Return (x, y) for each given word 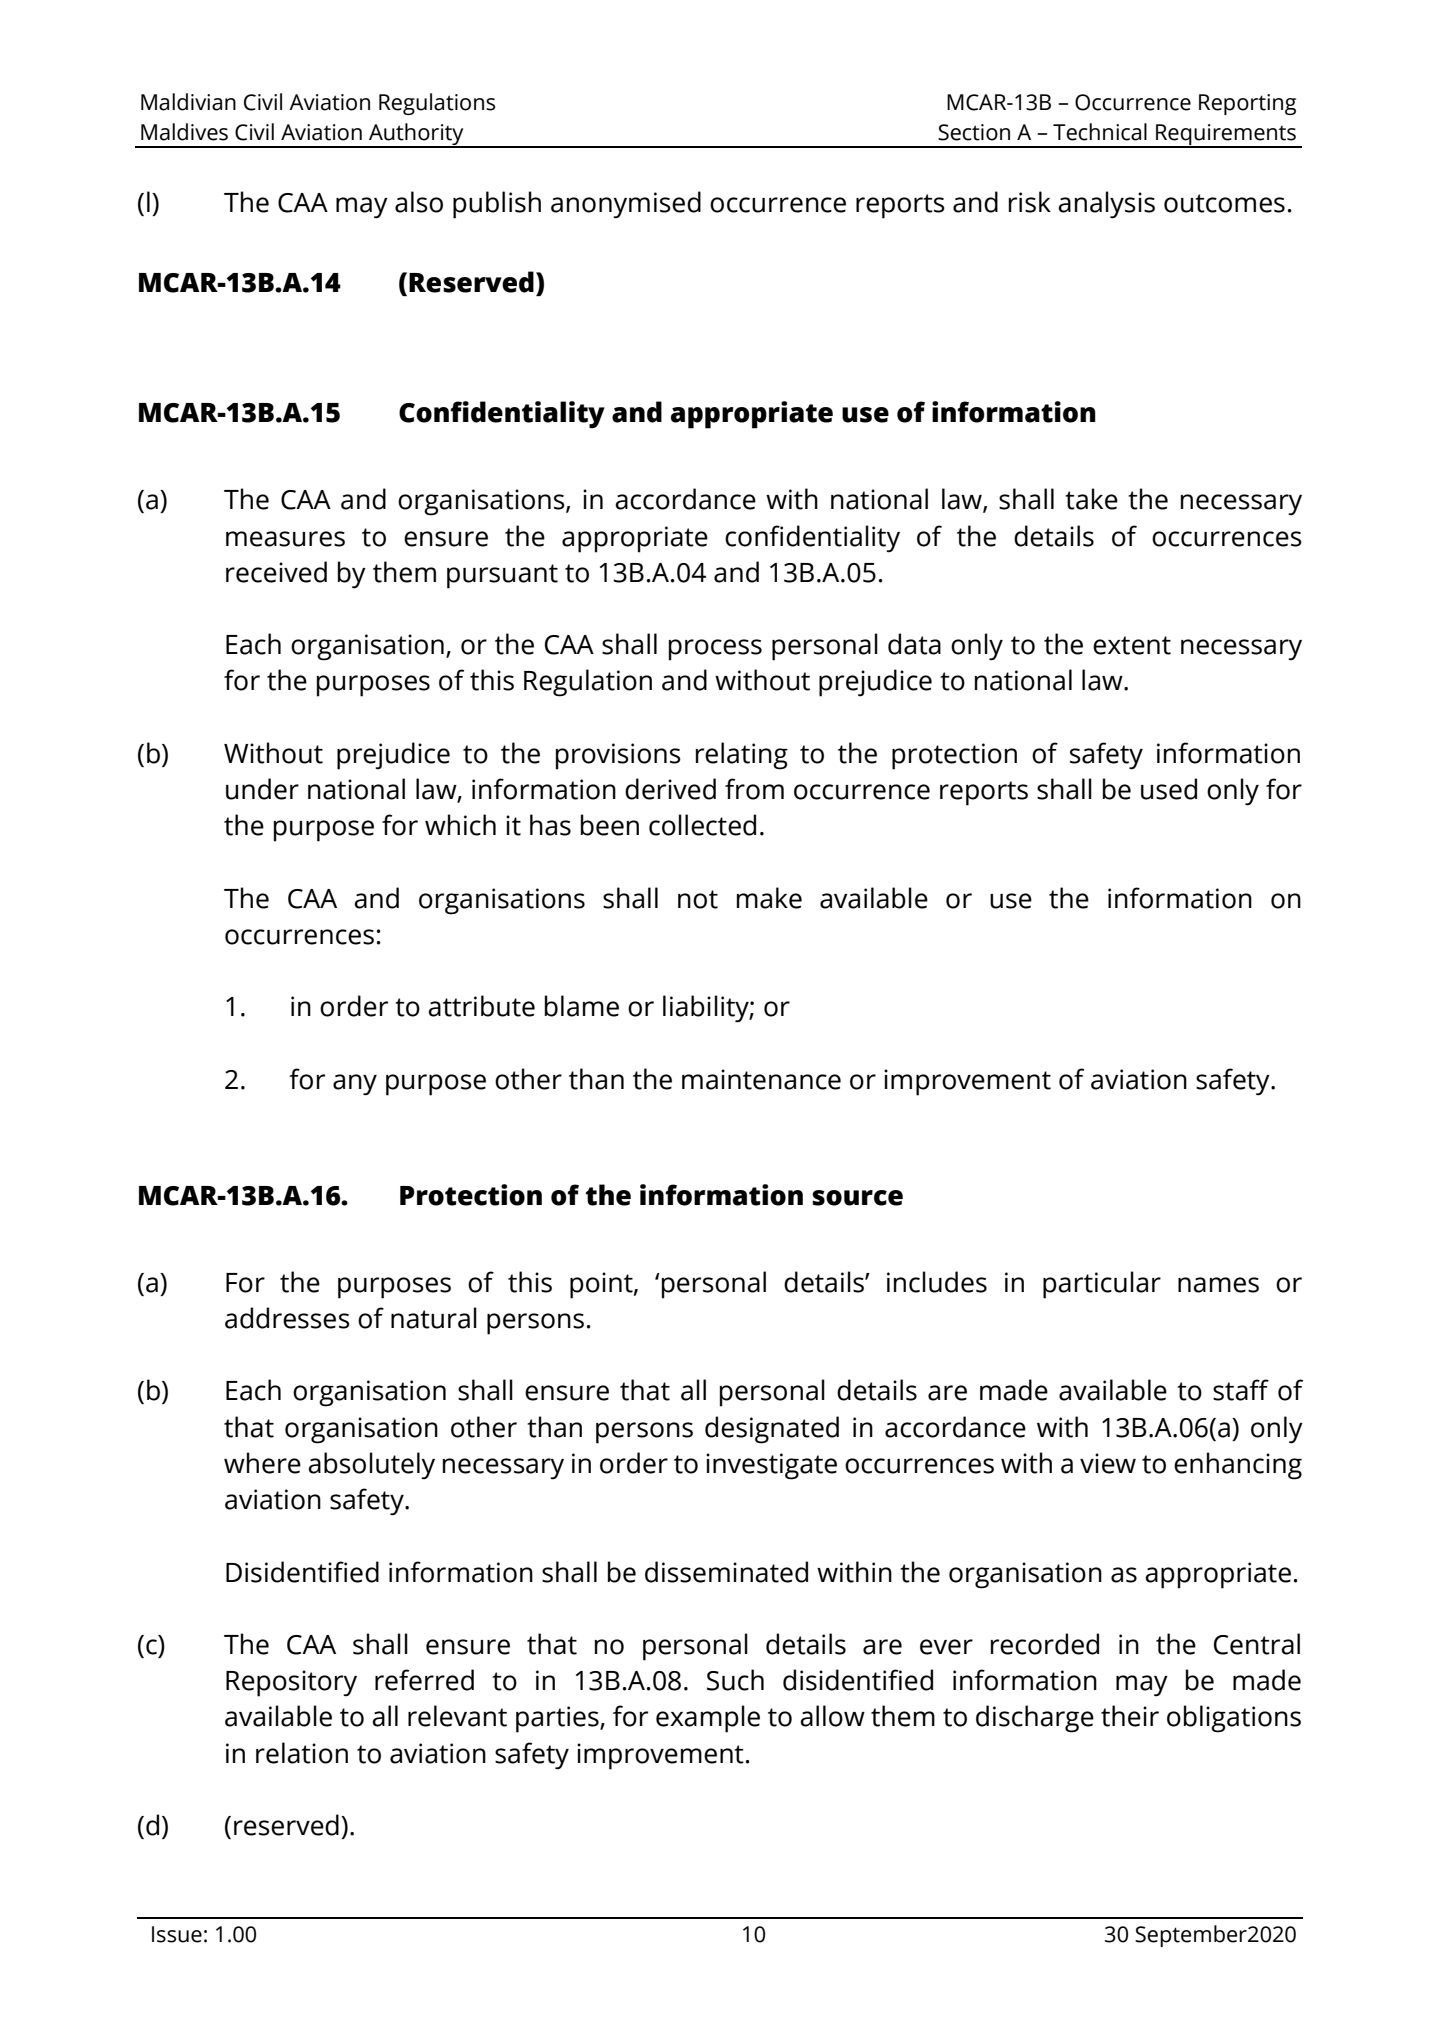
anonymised (626, 205)
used (1169, 789)
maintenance (761, 1079)
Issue (177, 1934)
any (355, 1085)
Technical (1100, 132)
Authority (416, 135)
